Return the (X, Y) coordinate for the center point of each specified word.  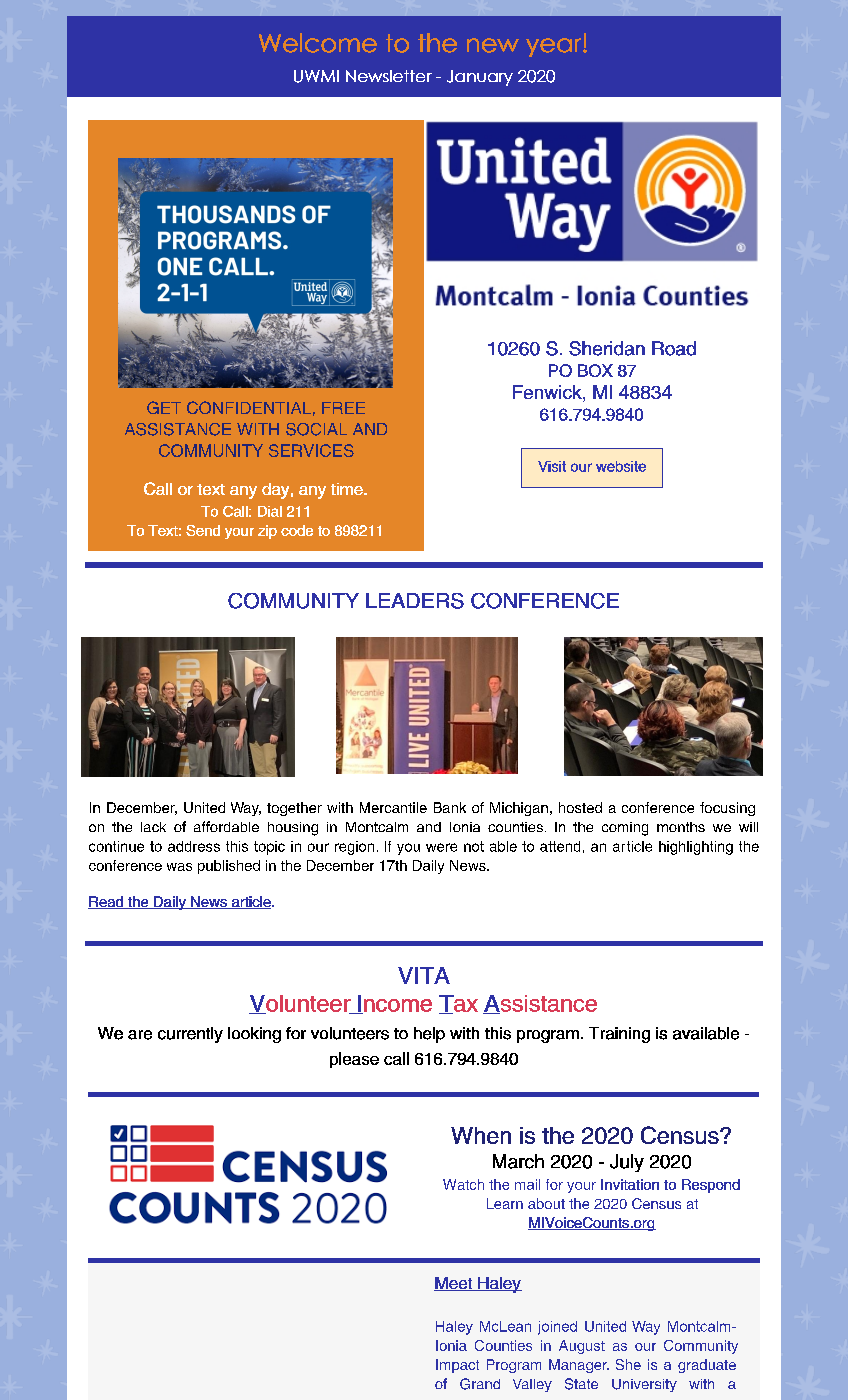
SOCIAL (316, 429)
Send (203, 530)
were (441, 847)
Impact (457, 1366)
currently (190, 1035)
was (179, 867)
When (481, 1135)
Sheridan (607, 348)
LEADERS (415, 601)
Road (674, 348)
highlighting (696, 848)
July (627, 1163)
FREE (343, 408)
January (480, 78)
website (621, 466)
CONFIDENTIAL (249, 407)
